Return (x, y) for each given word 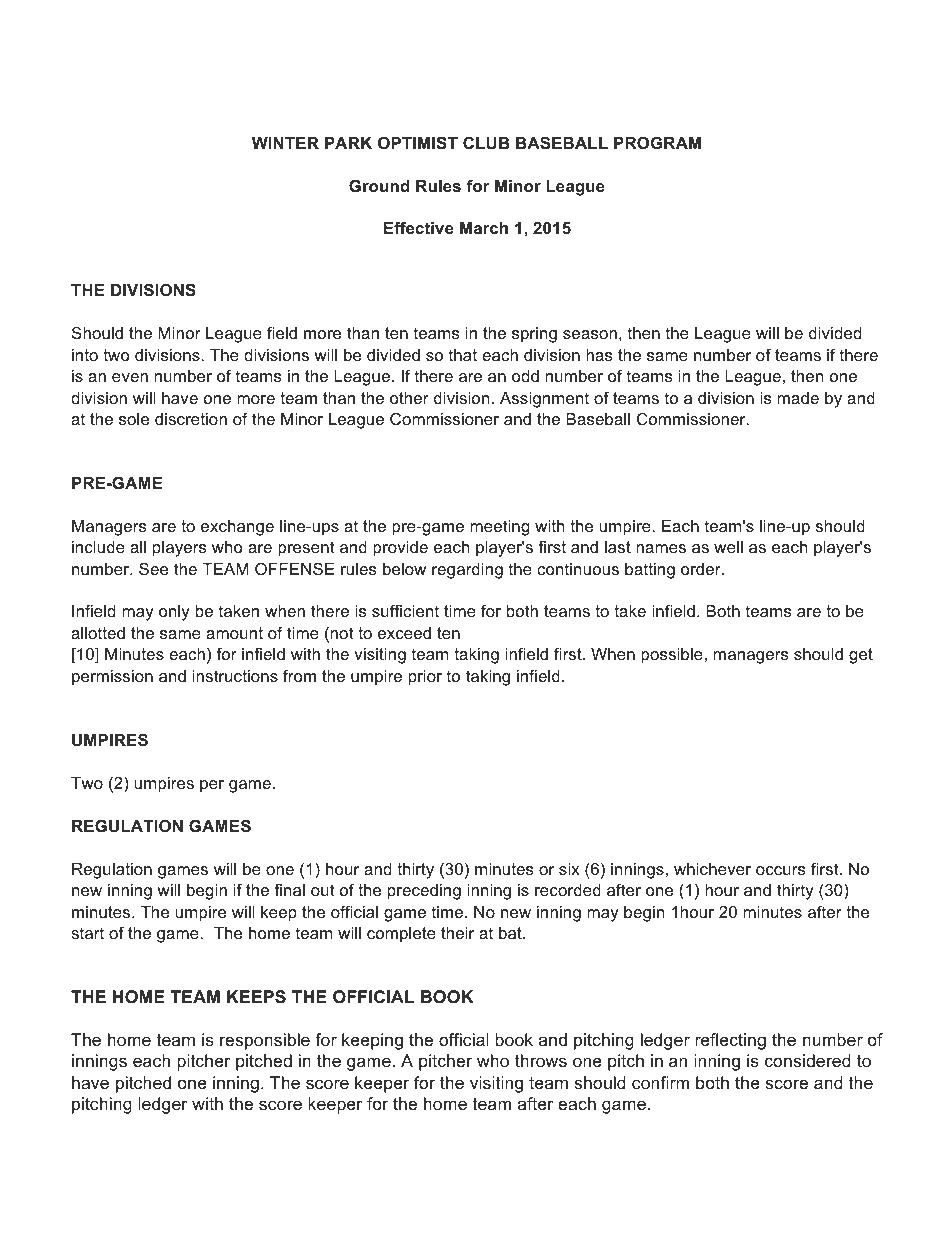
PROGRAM (657, 142)
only (174, 613)
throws (541, 1061)
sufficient (405, 610)
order (702, 569)
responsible (265, 1041)
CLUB (486, 142)
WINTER (285, 143)
